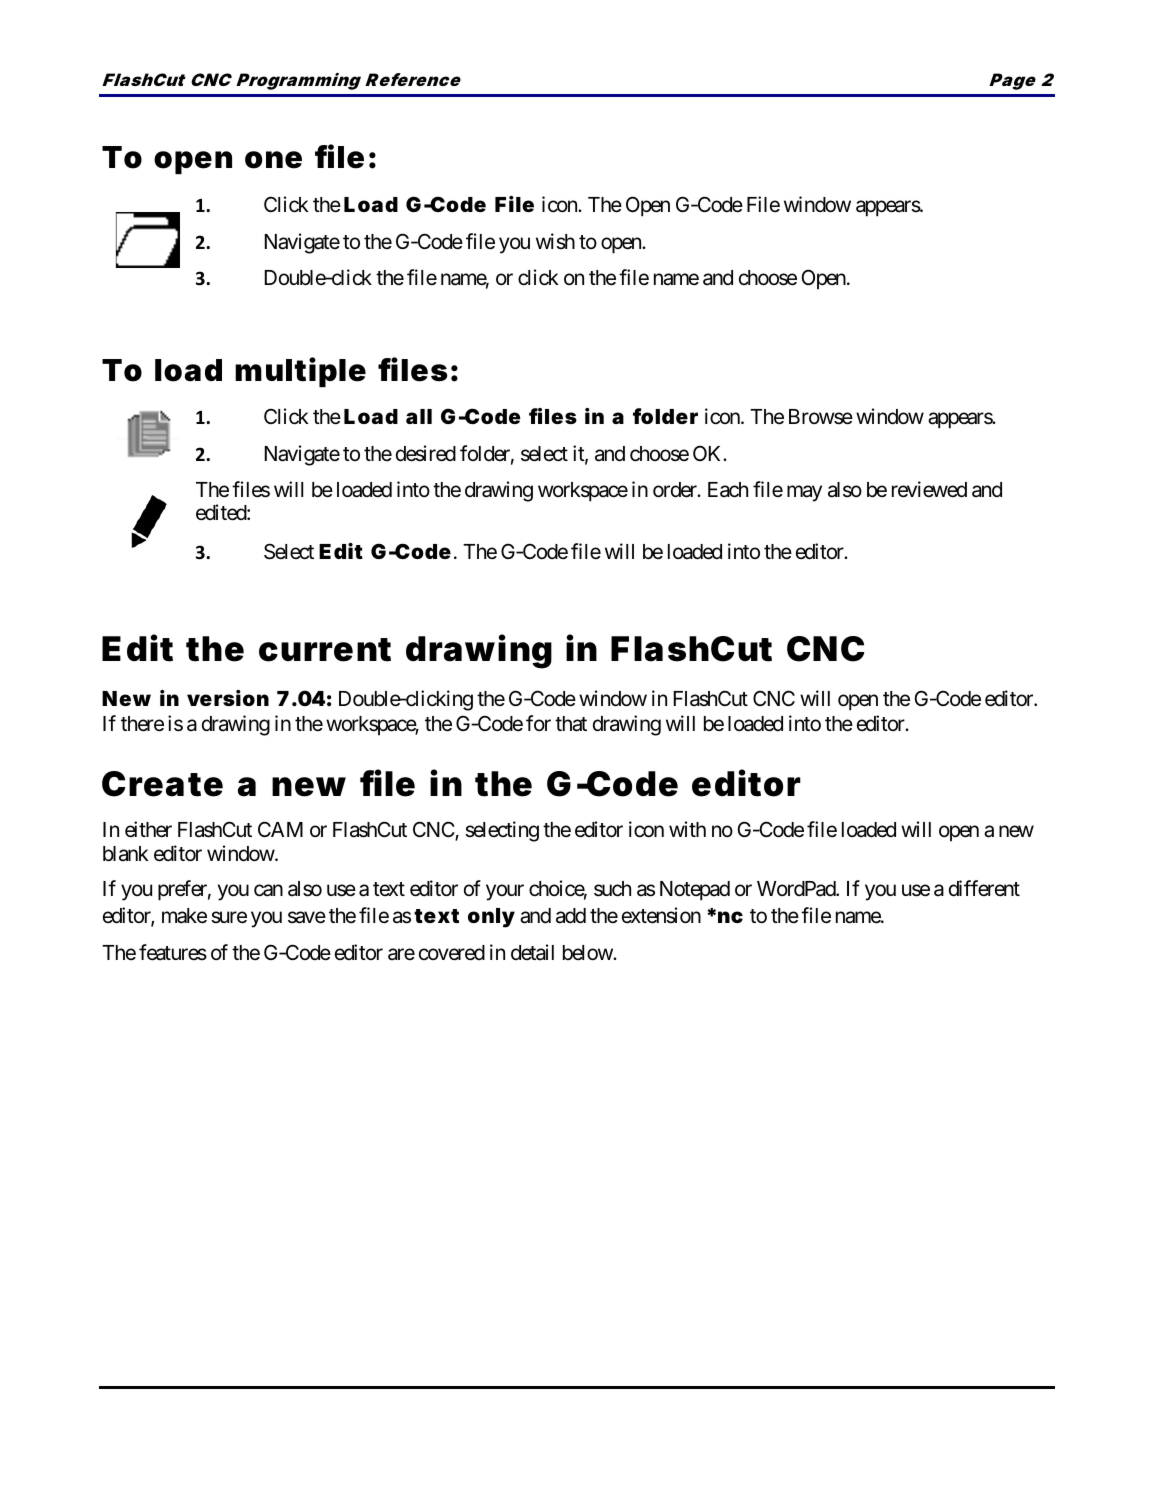  What do you see at coordinates (555, 241) in the screenshot?
I see `wish` at bounding box center [555, 241].
